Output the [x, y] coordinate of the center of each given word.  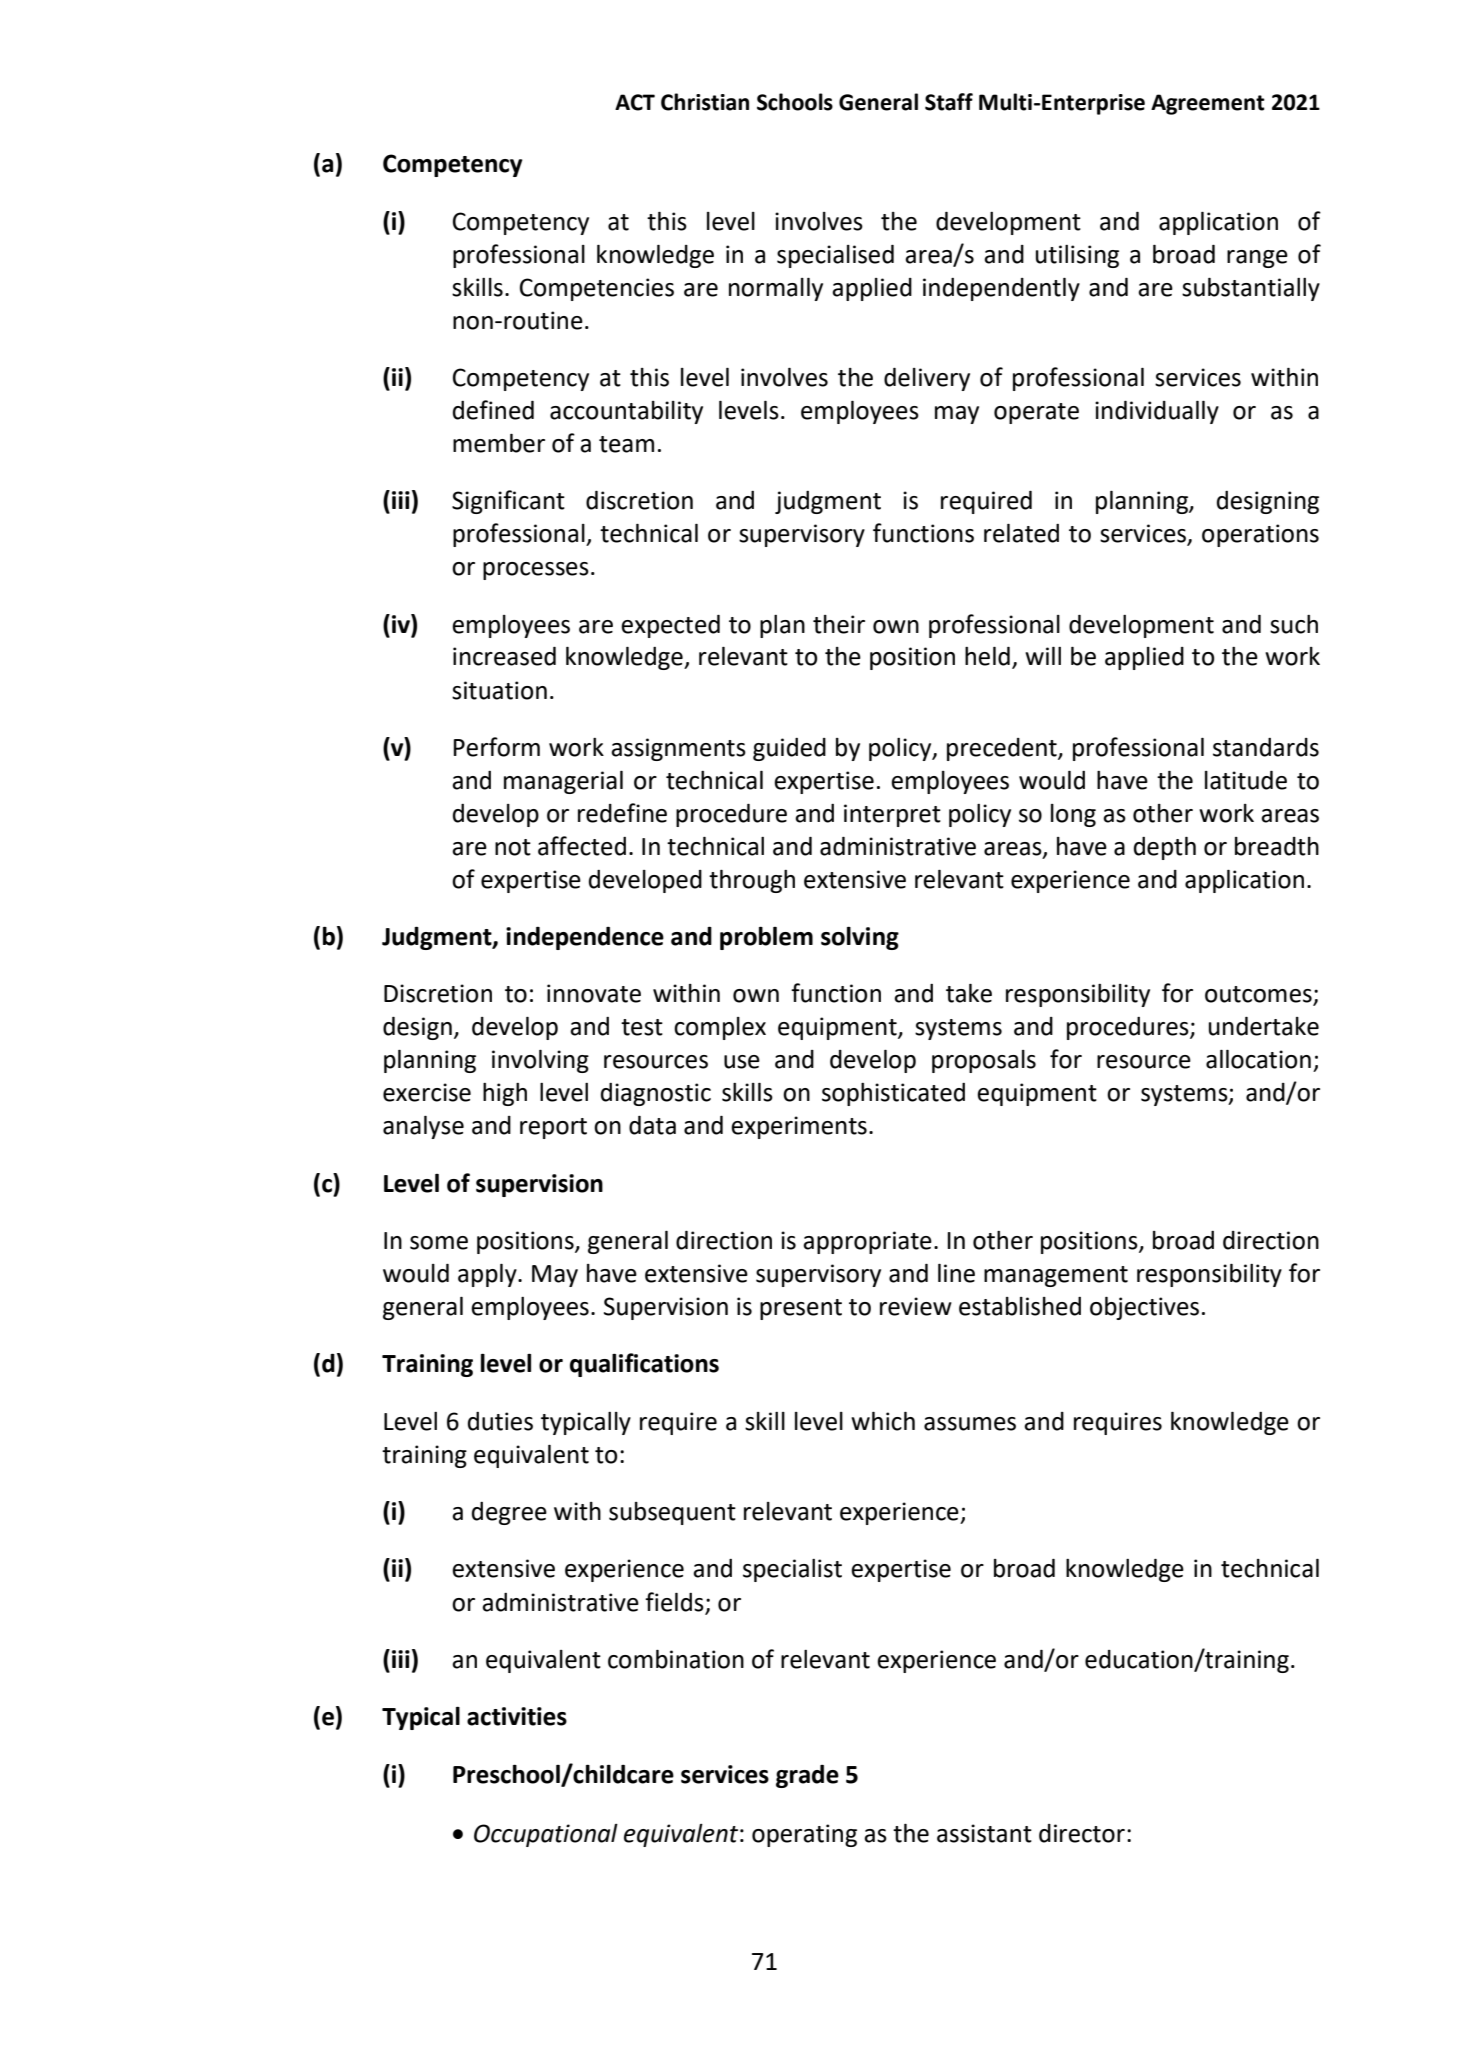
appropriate [867, 1242]
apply [488, 1275]
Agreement [1208, 104]
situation [499, 690]
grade [807, 1776]
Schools [795, 102]
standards [1266, 747]
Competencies [597, 289]
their [839, 624]
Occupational [546, 1835]
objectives [1144, 1308]
